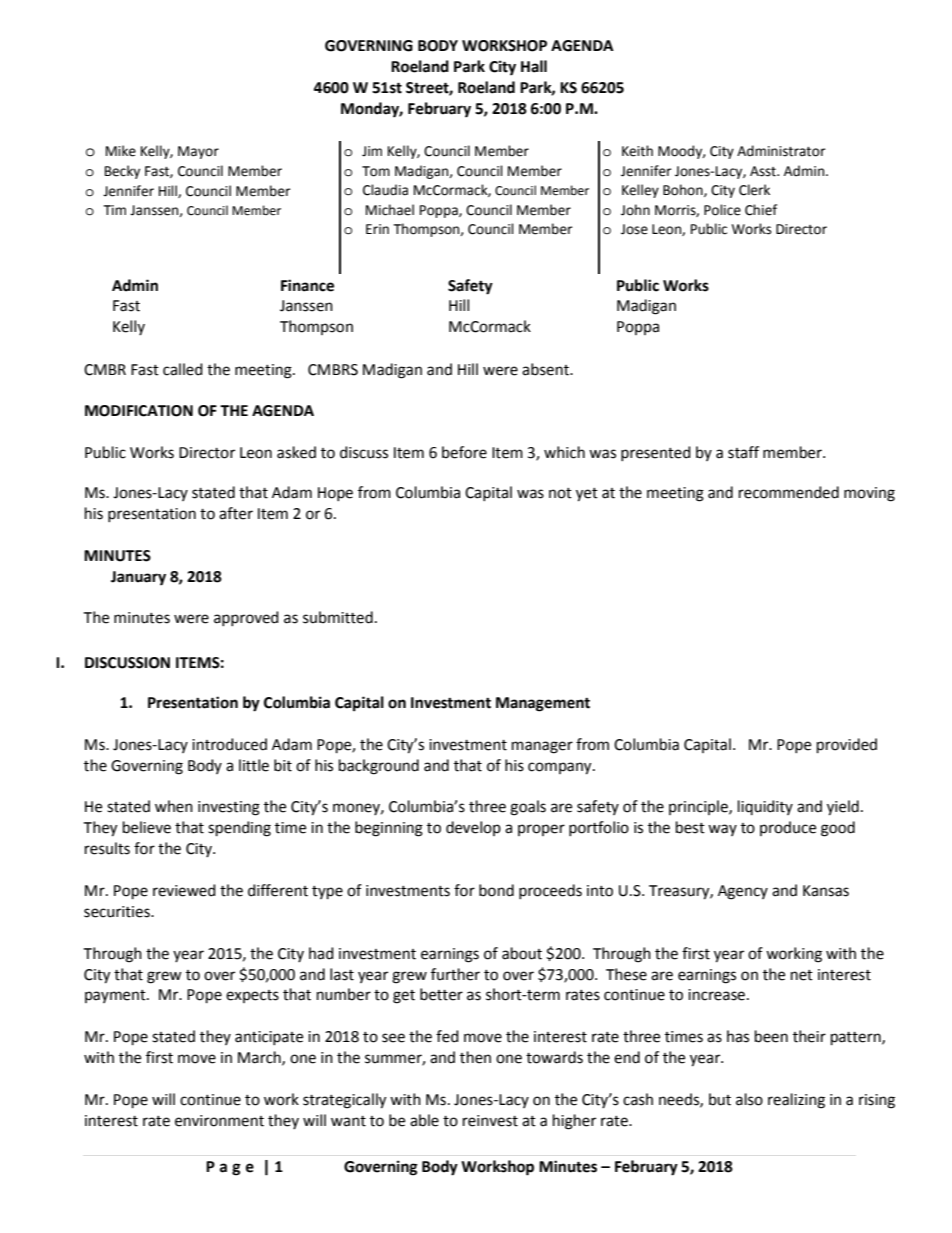  I want to click on absent, so click(546, 369).
